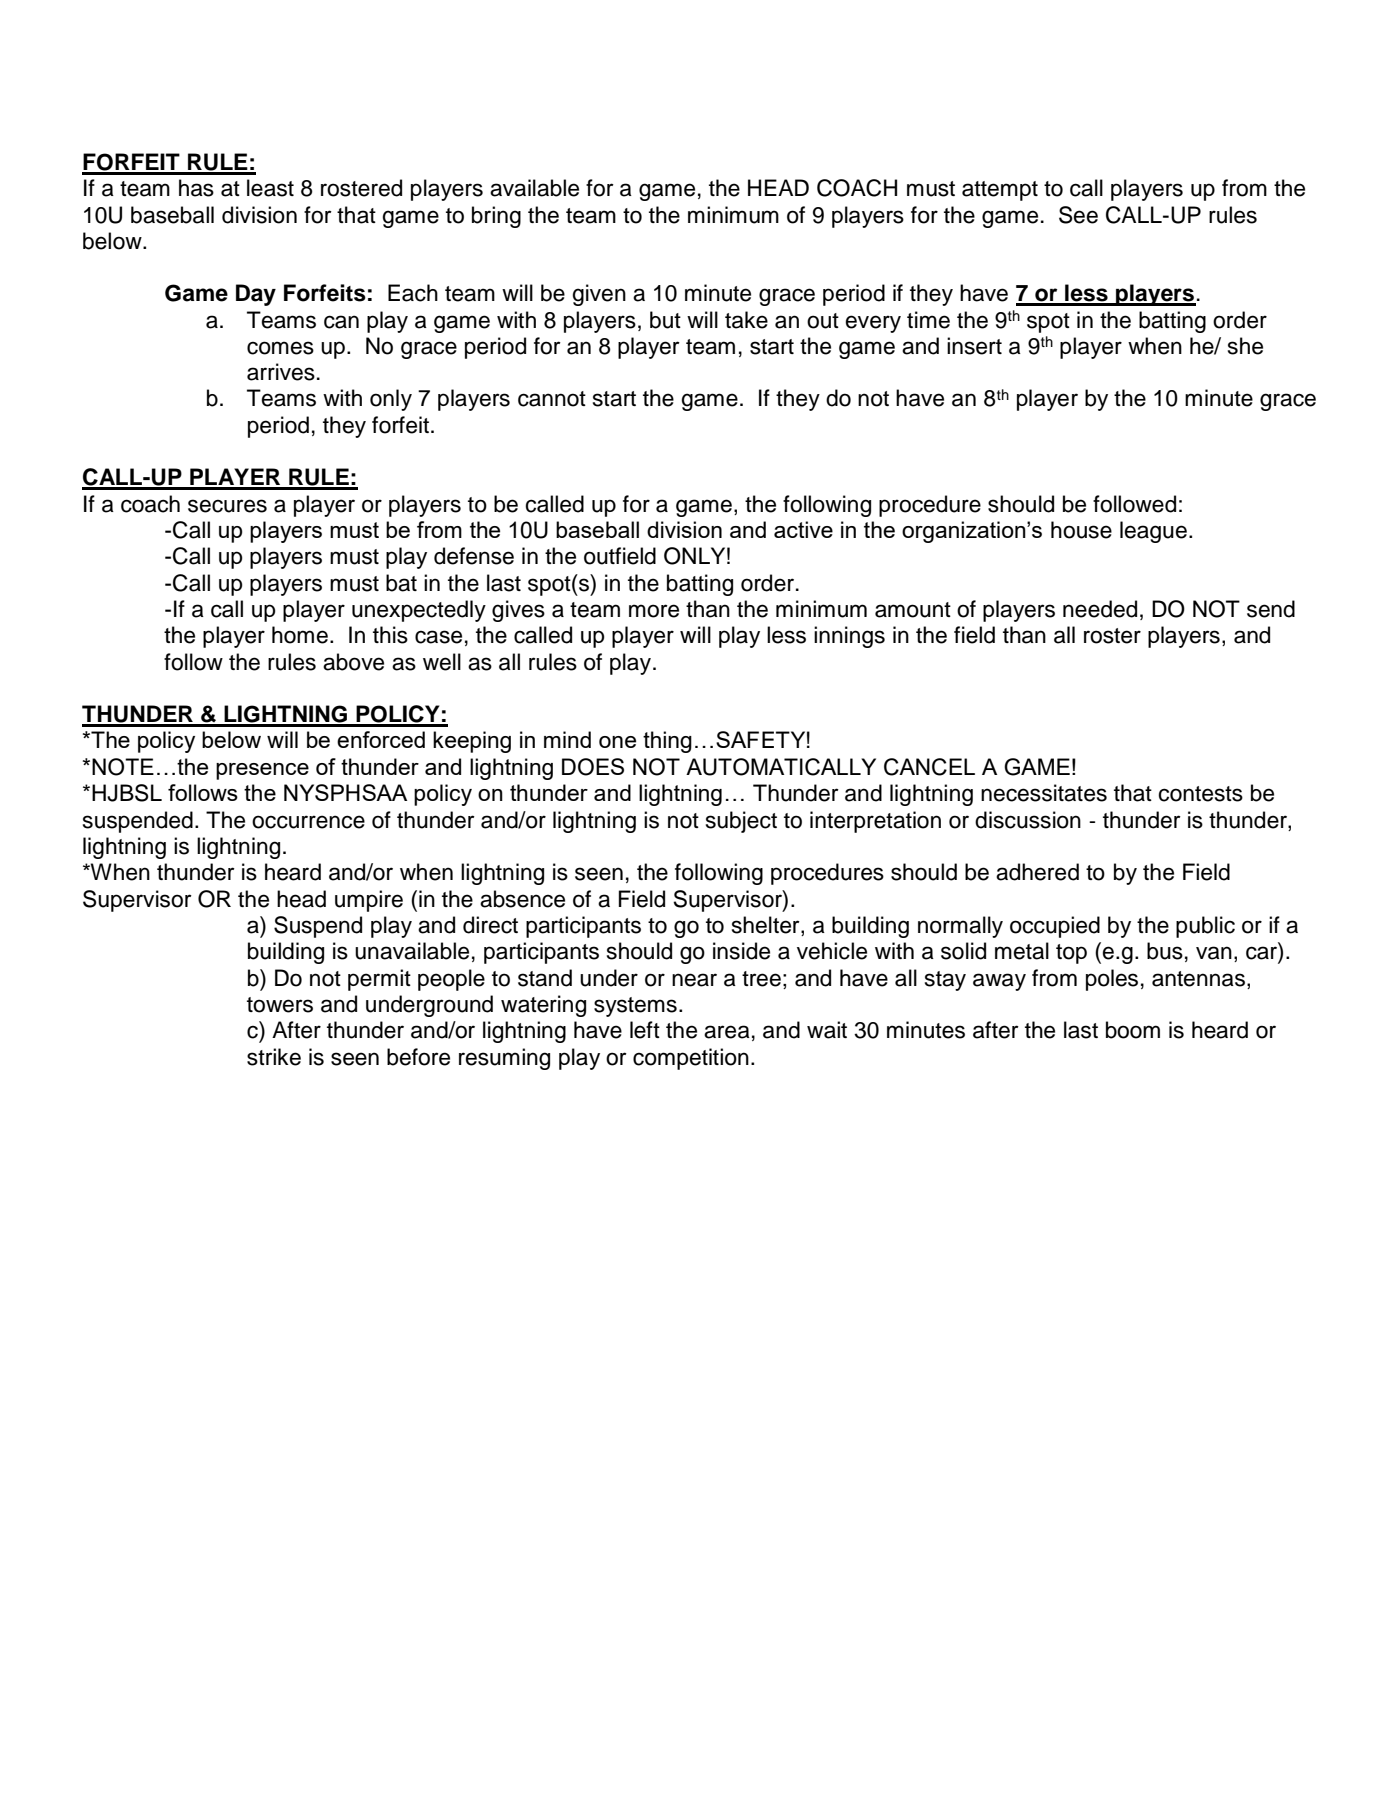  What do you see at coordinates (552, 399) in the screenshot?
I see `cannot` at bounding box center [552, 399].
